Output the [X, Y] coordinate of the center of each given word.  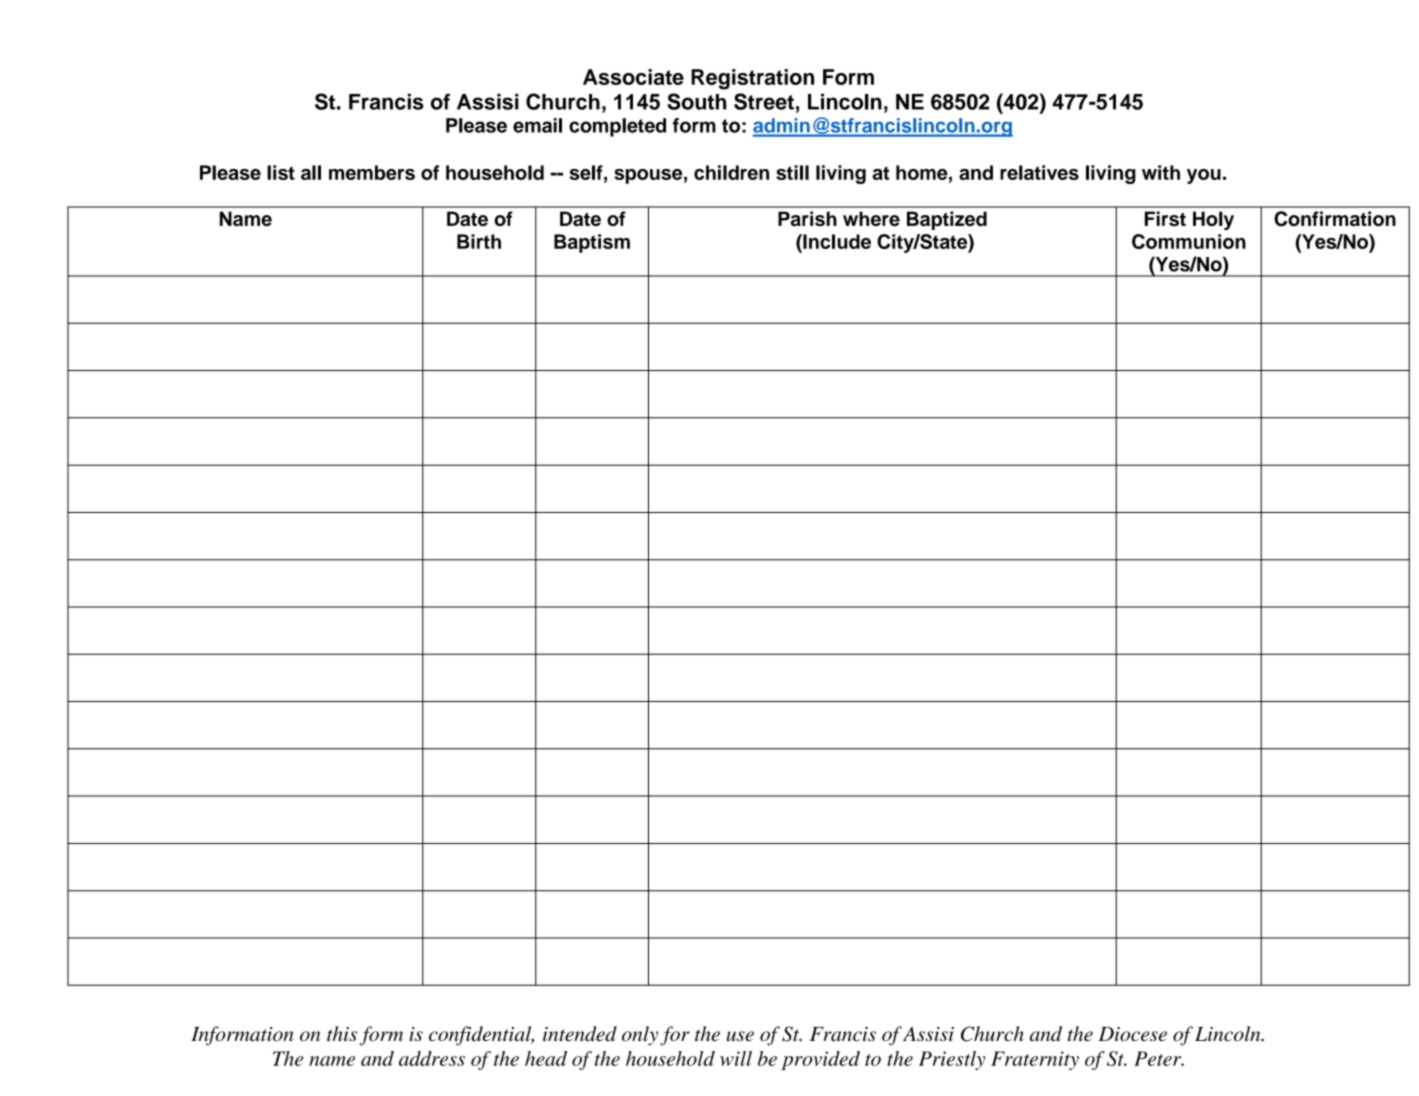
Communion [1189, 241]
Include [836, 241]
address [432, 1058]
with [1161, 172]
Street [764, 101]
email [537, 125]
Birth [479, 241]
